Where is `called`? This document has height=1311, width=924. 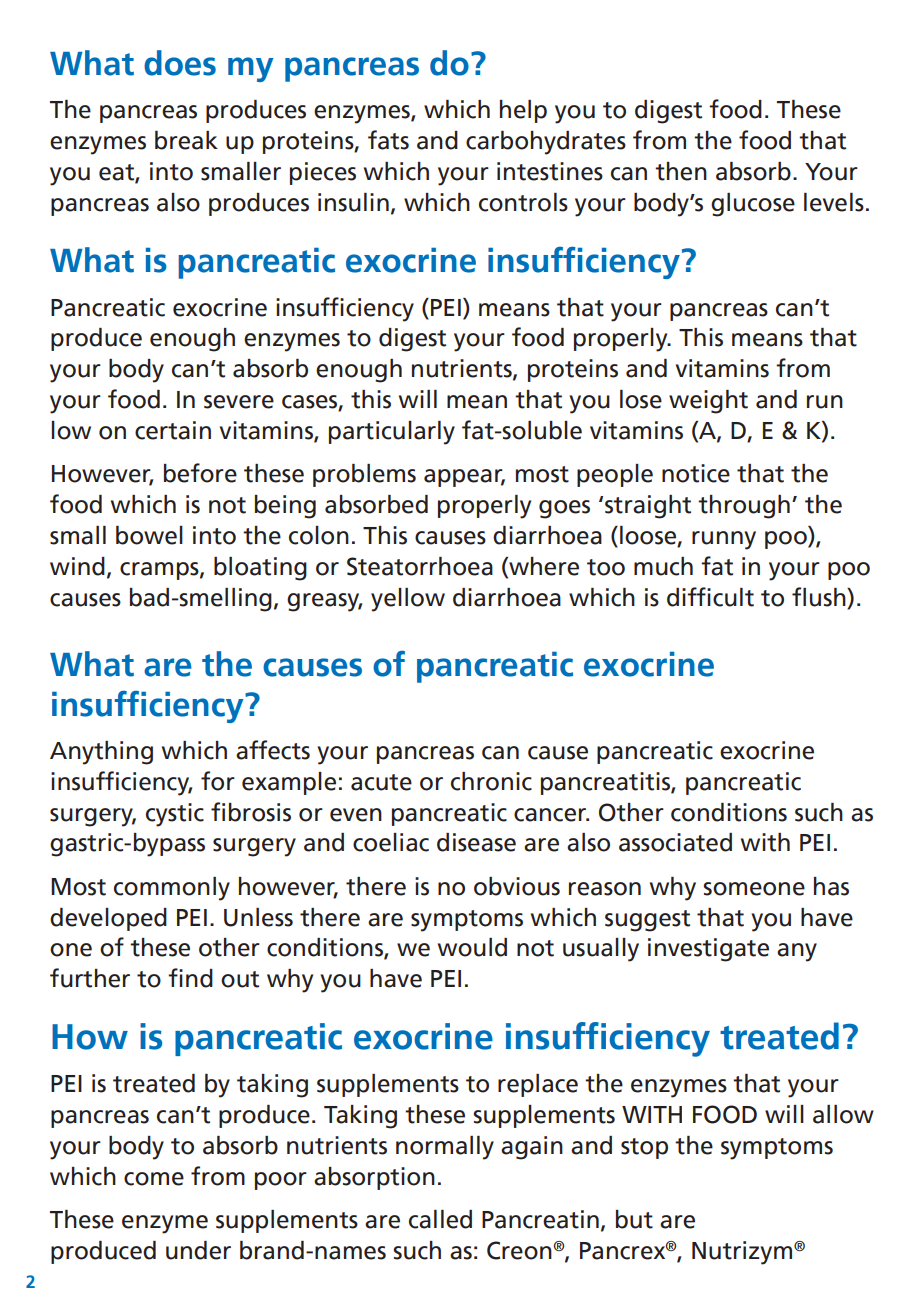 called is located at coordinates (440, 1219).
